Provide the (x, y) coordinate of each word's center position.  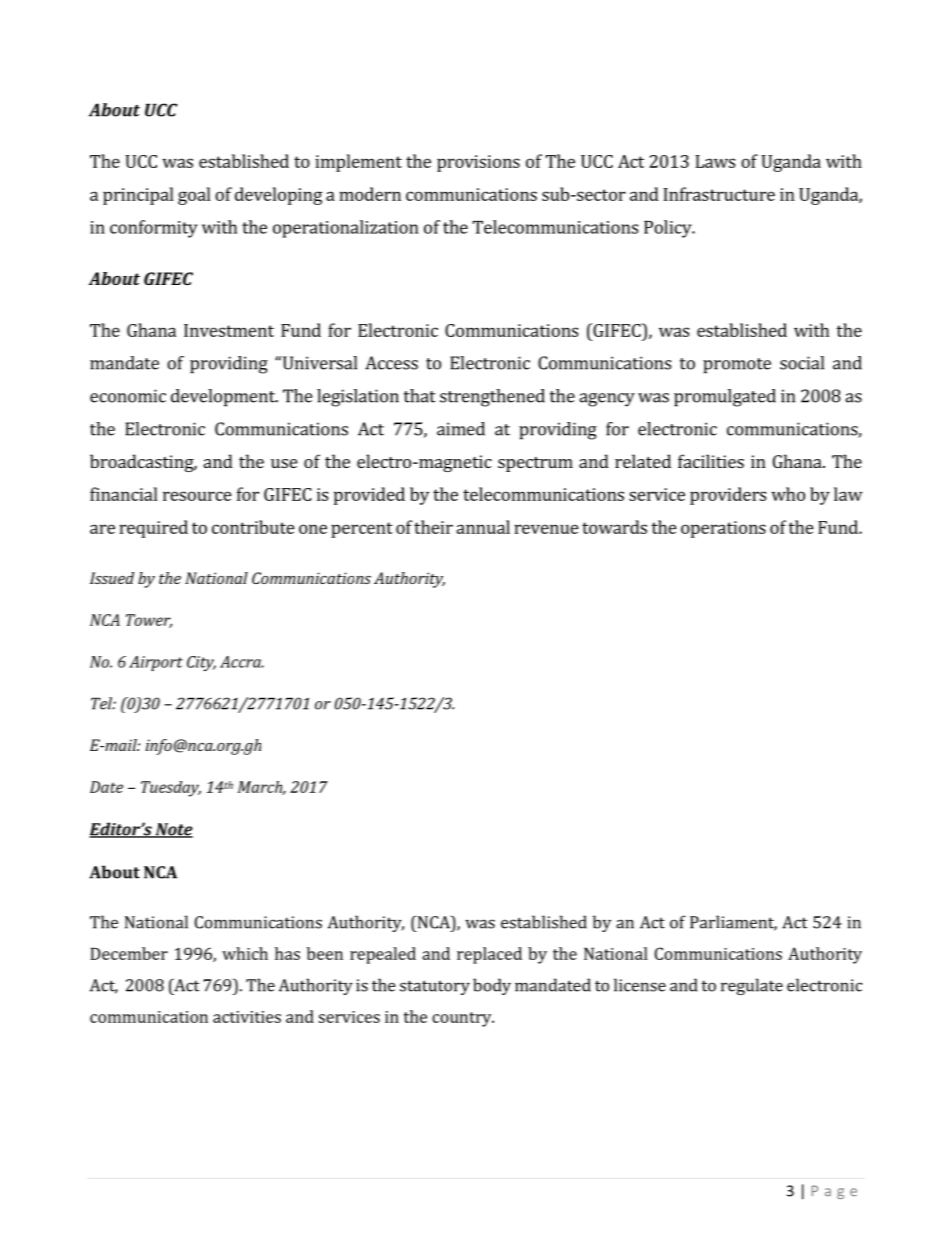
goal (194, 196)
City (201, 663)
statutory (435, 987)
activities (247, 1017)
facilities (711, 461)
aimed (461, 429)
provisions (478, 163)
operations (723, 529)
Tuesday (171, 789)
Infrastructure (719, 194)
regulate (752, 986)
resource (197, 496)
